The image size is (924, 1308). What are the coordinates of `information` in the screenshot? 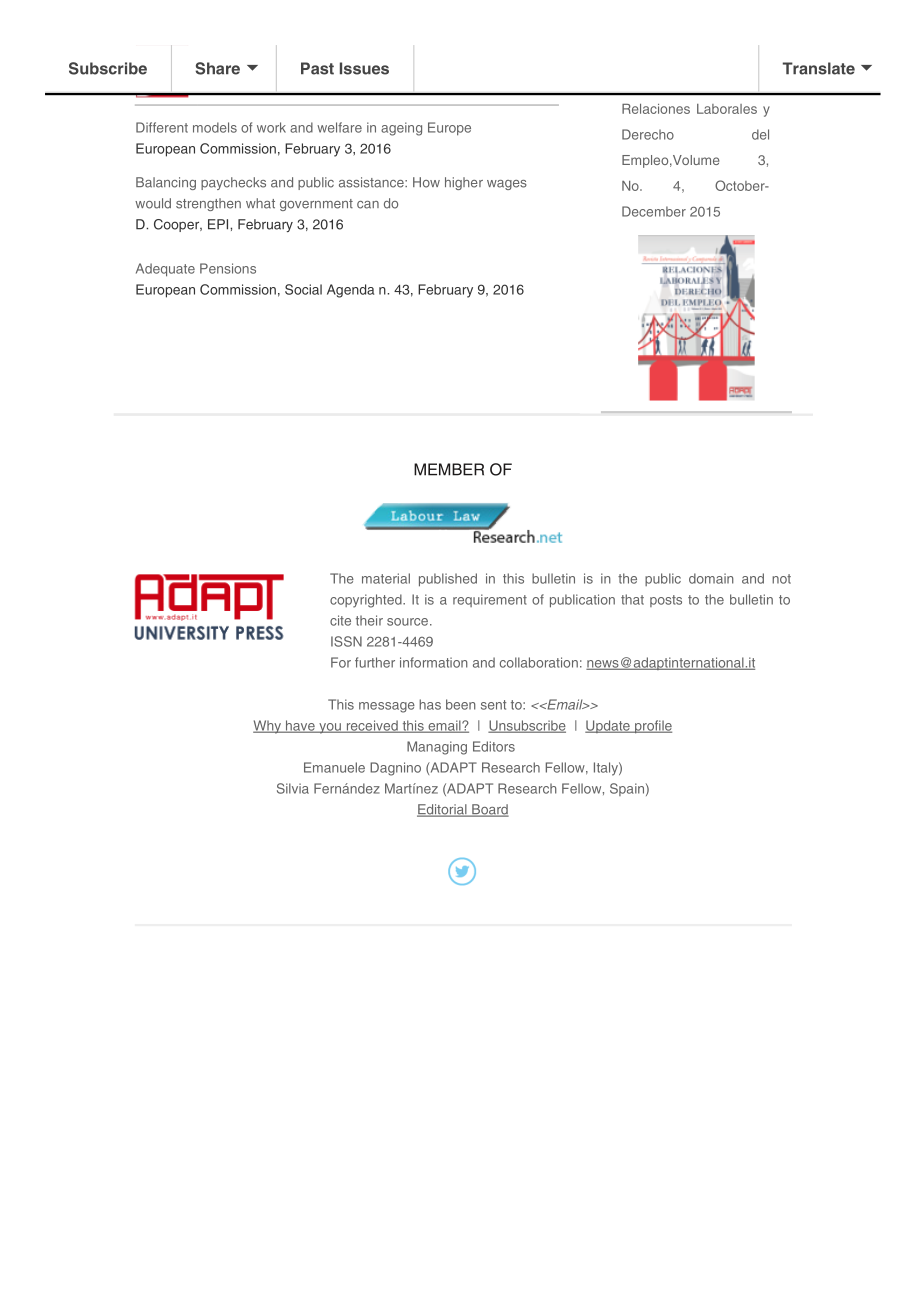 It's located at (434, 662).
